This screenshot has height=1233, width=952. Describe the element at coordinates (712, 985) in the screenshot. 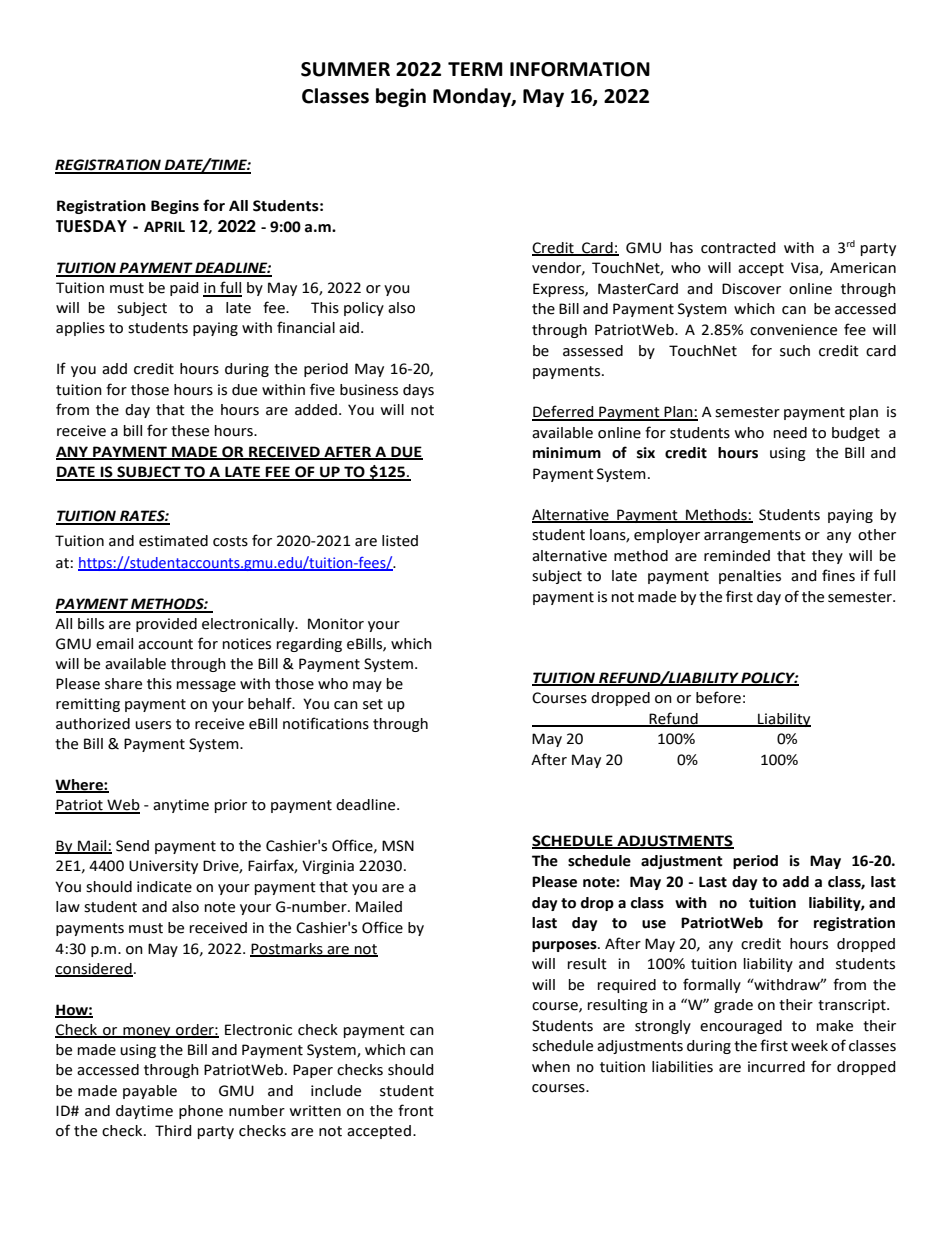

I see `formally` at that location.
